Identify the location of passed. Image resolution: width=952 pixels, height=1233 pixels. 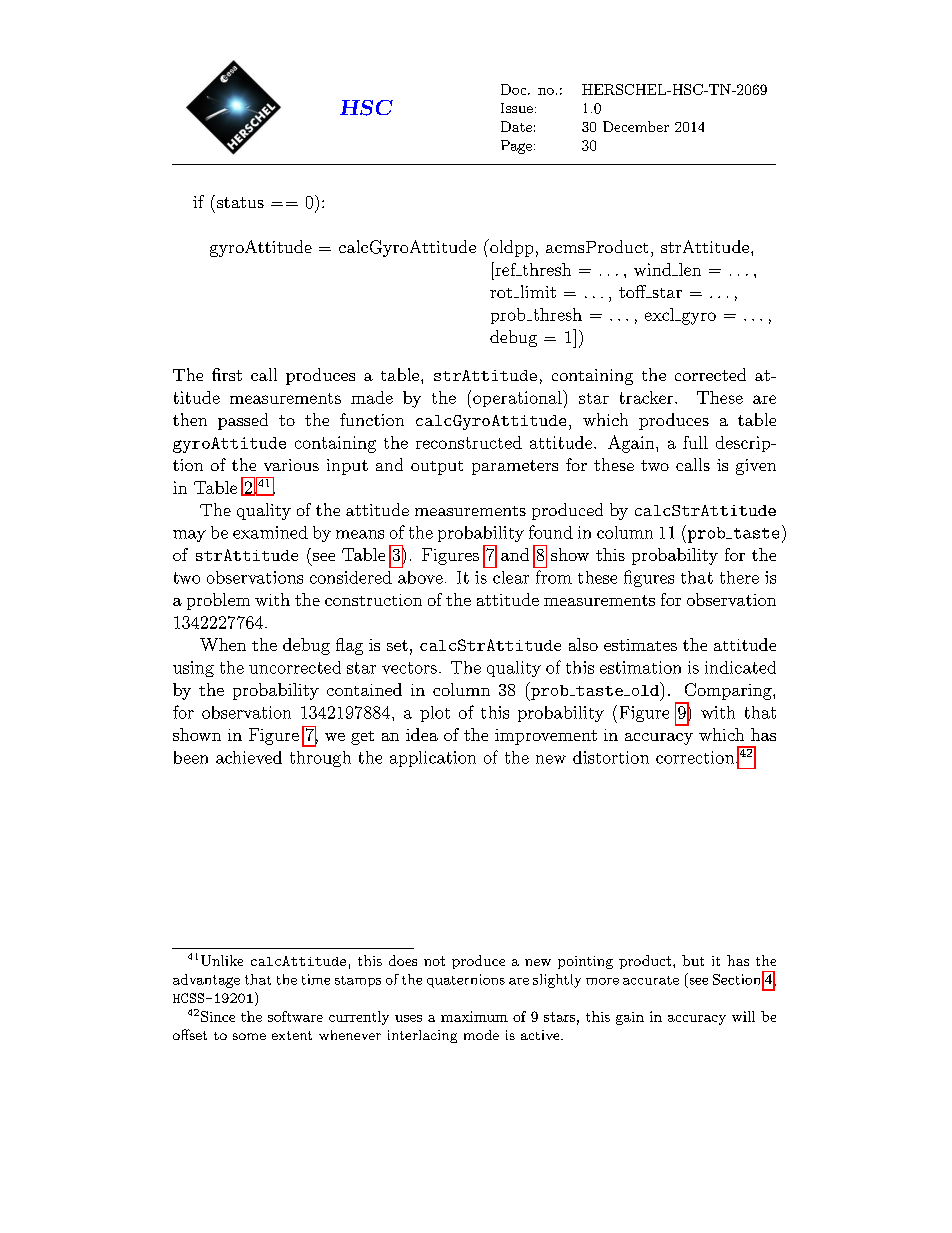
(243, 421).
